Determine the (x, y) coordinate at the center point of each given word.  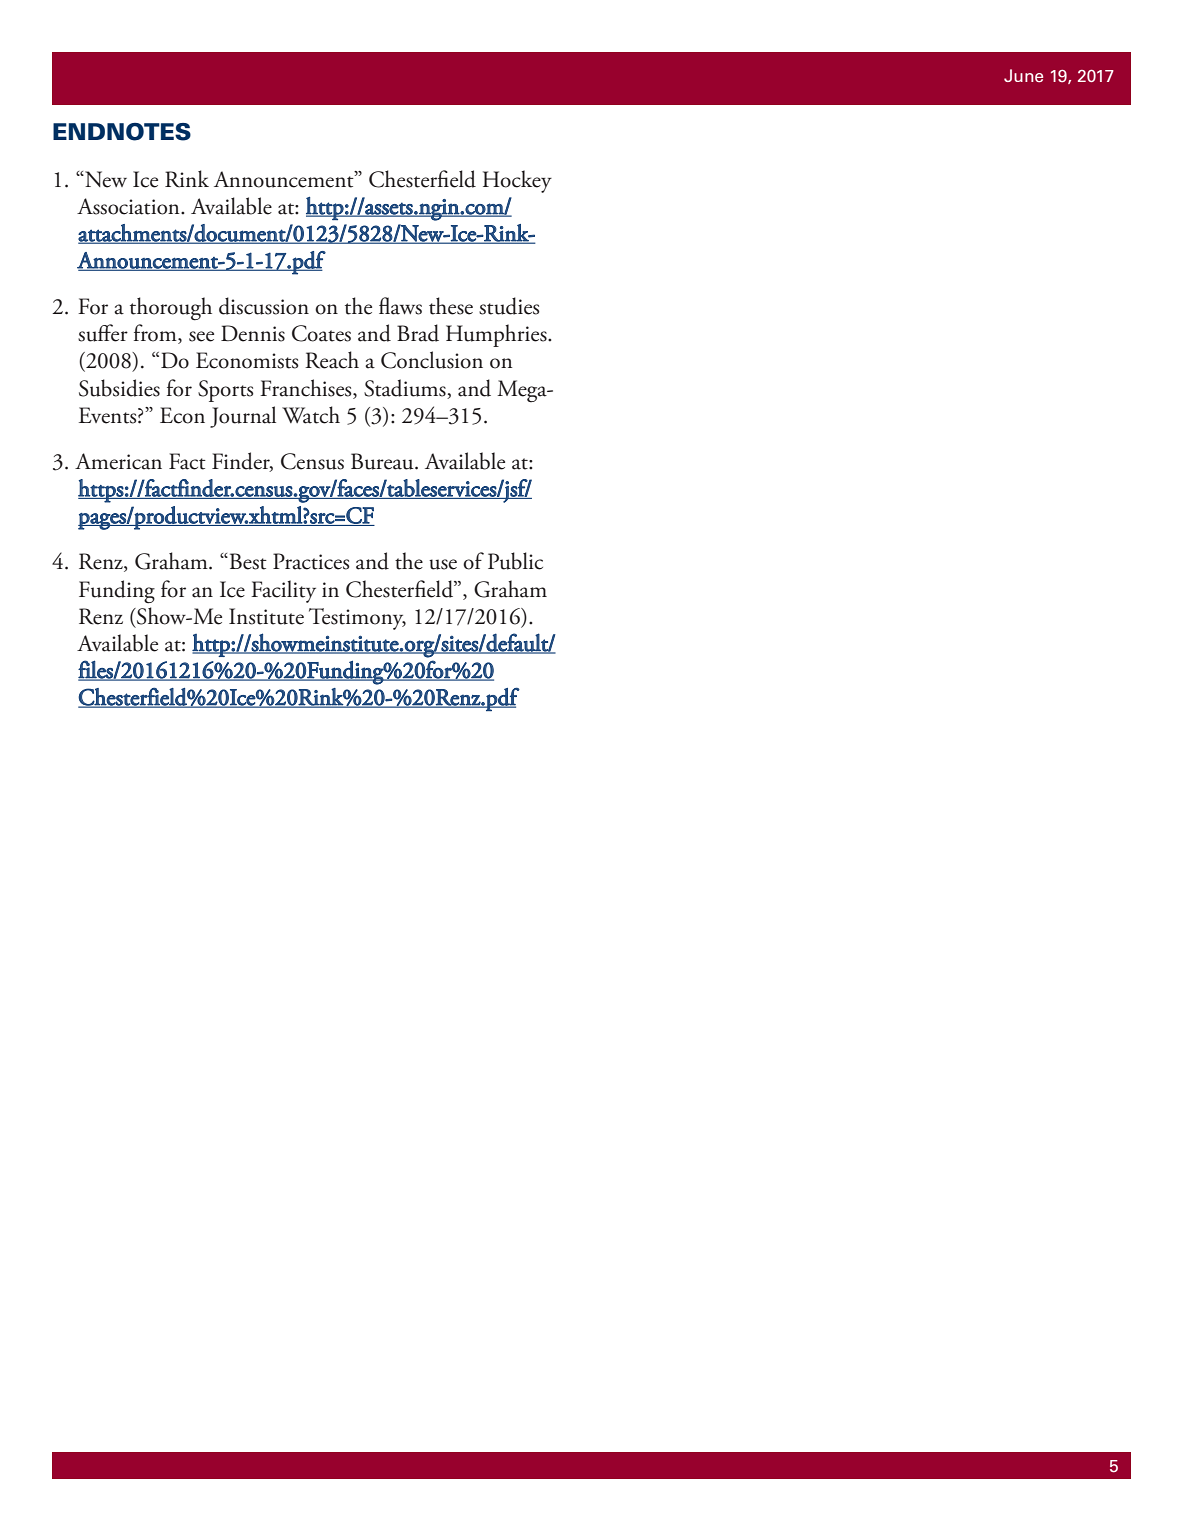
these (451, 306)
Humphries (497, 335)
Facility (283, 591)
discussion (264, 306)
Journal (243, 417)
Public (515, 561)
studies (509, 306)
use (443, 564)
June (1023, 75)
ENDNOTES (122, 132)
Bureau (383, 461)
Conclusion (432, 360)
